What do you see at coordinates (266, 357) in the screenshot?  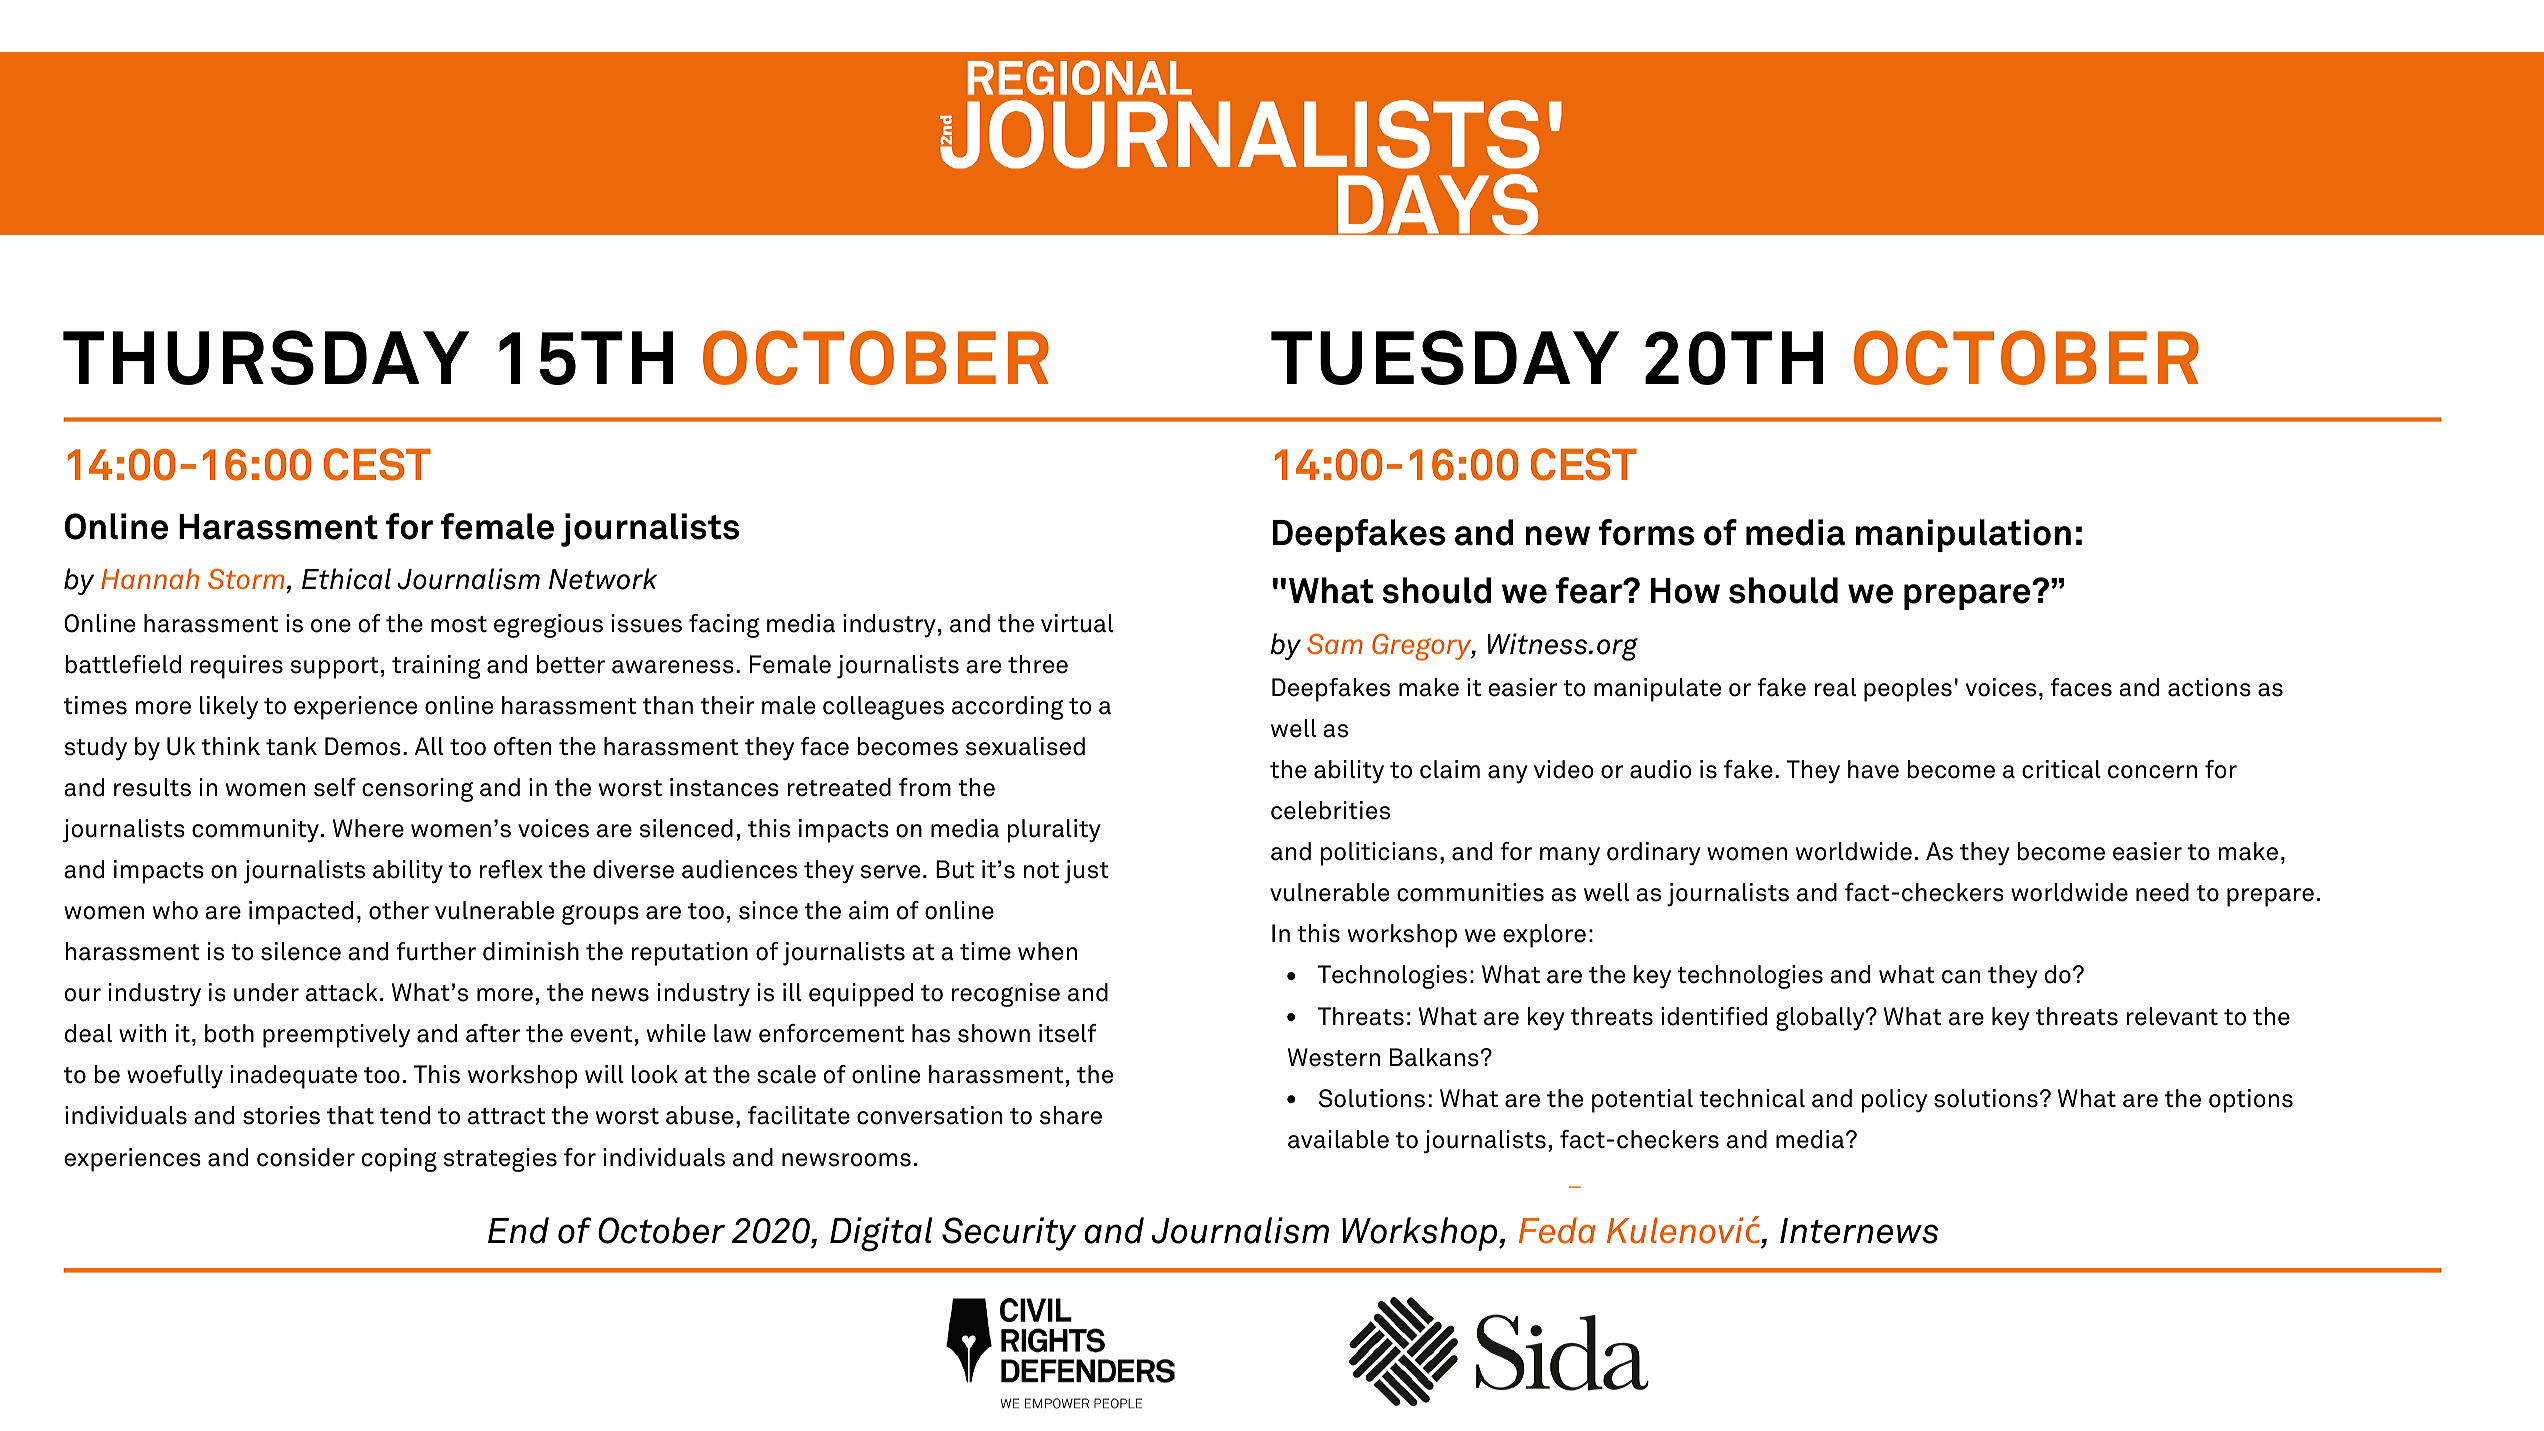 I see `THURSDAY` at bounding box center [266, 357].
